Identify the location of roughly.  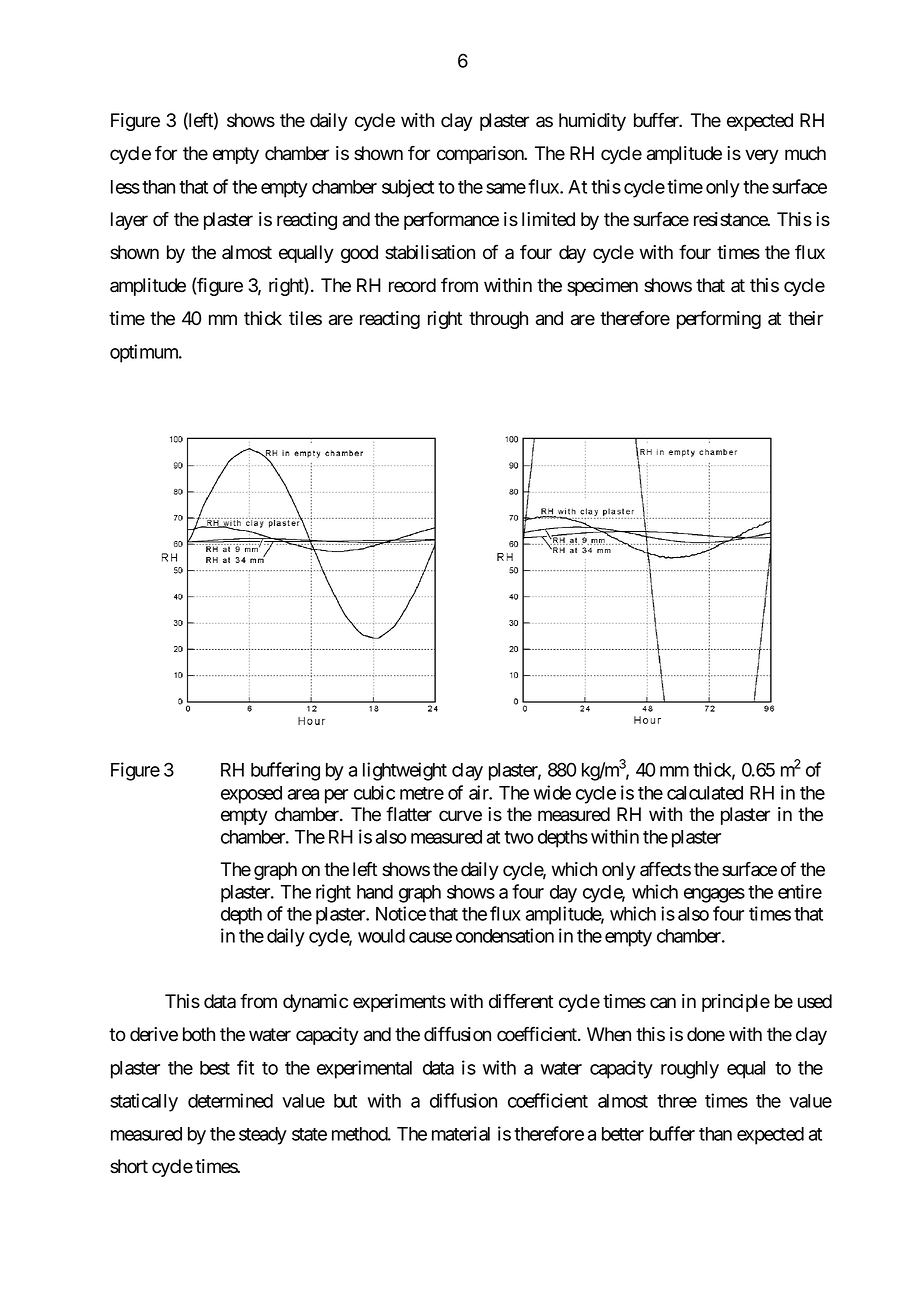
(690, 1070).
